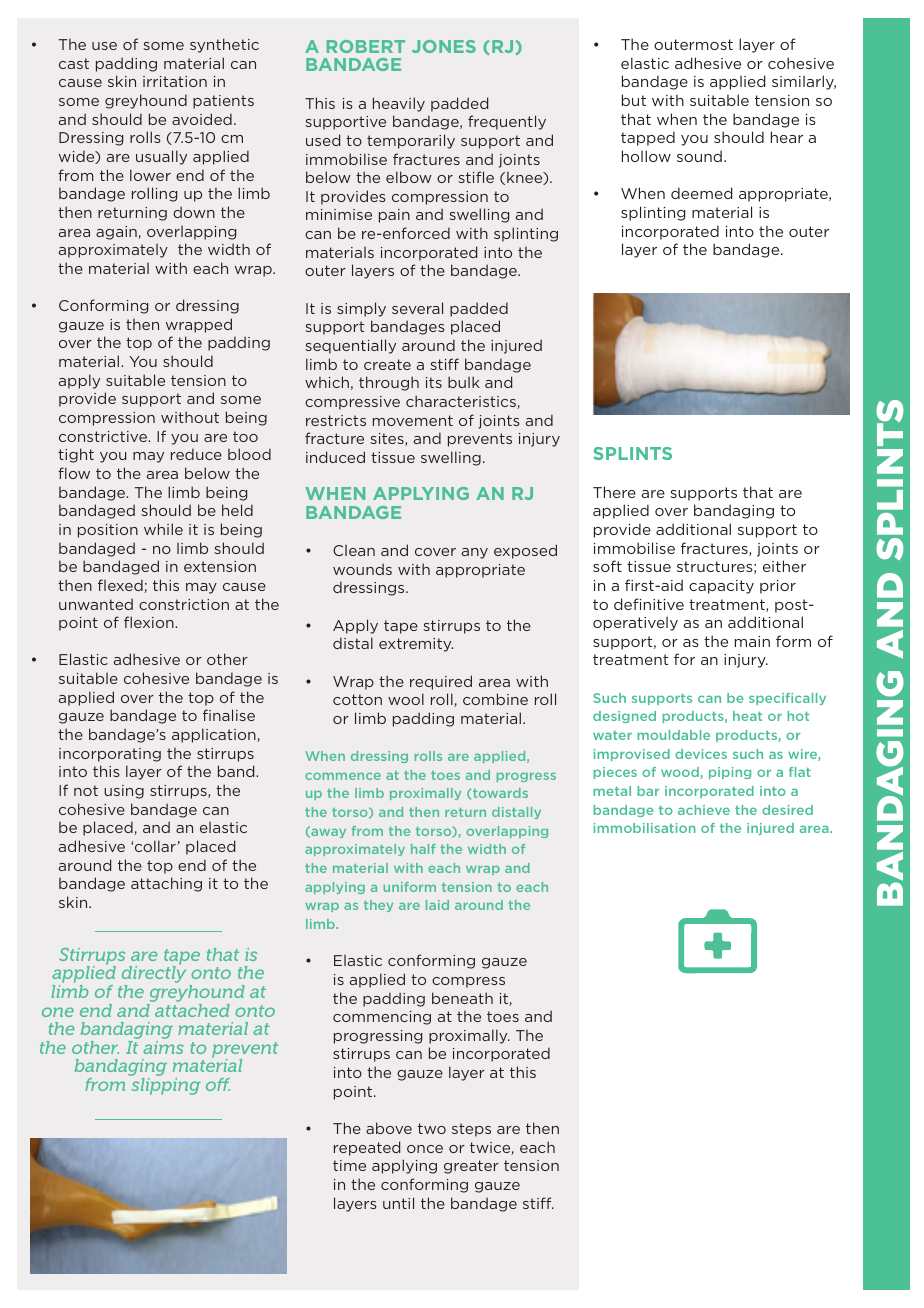 The height and width of the screenshot is (1308, 924). Describe the element at coordinates (704, 810) in the screenshot. I see `achieve` at that location.
